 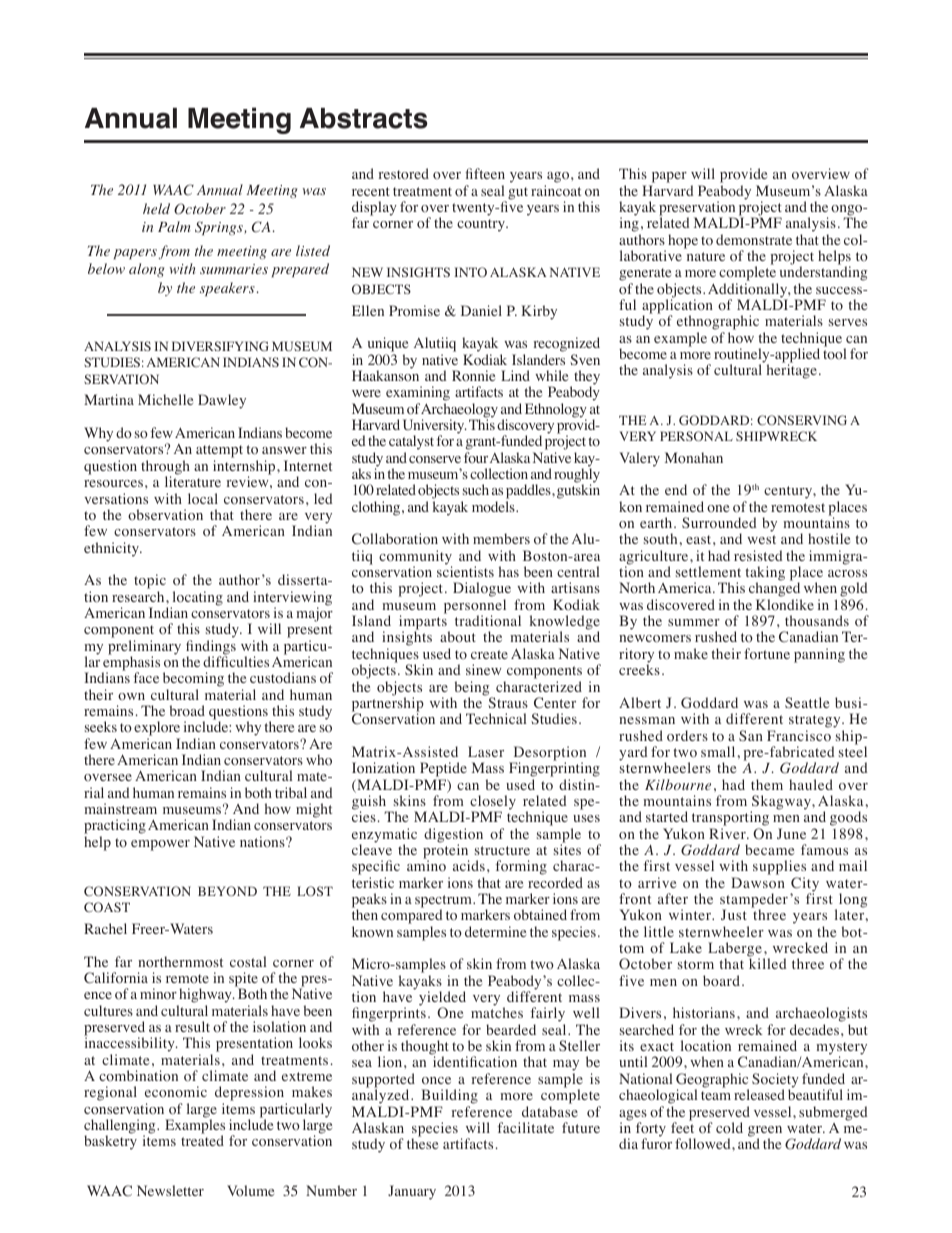 What do you see at coordinates (202, 1140) in the page?
I see `treated` at bounding box center [202, 1140].
